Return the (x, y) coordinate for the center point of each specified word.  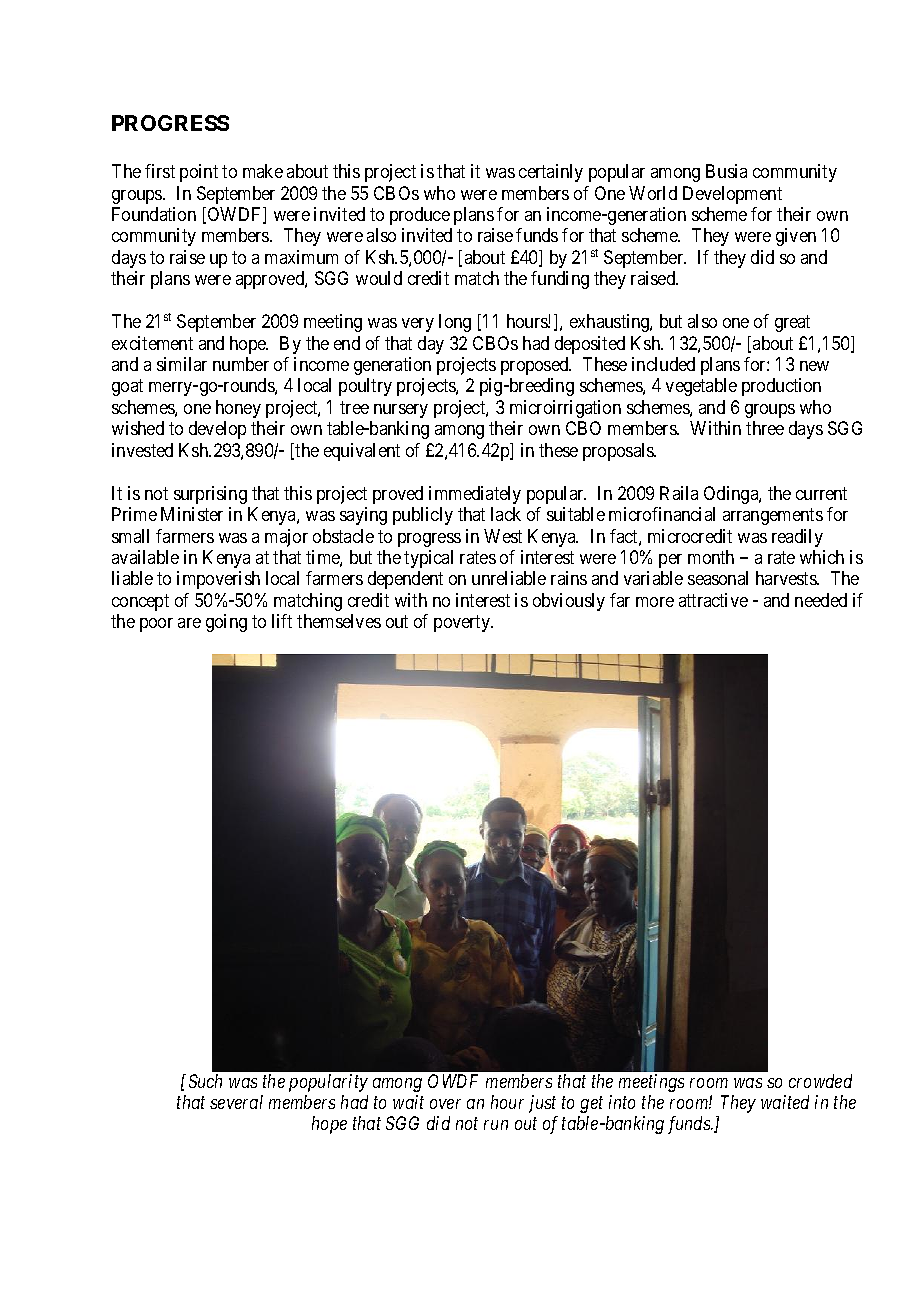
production (781, 387)
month (711, 557)
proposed (536, 366)
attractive (713, 600)
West (503, 536)
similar (182, 364)
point (199, 173)
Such (205, 1081)
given (796, 237)
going (226, 623)
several (236, 1102)
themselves (339, 621)
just (542, 1104)
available (145, 557)
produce (420, 216)
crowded (820, 1081)
